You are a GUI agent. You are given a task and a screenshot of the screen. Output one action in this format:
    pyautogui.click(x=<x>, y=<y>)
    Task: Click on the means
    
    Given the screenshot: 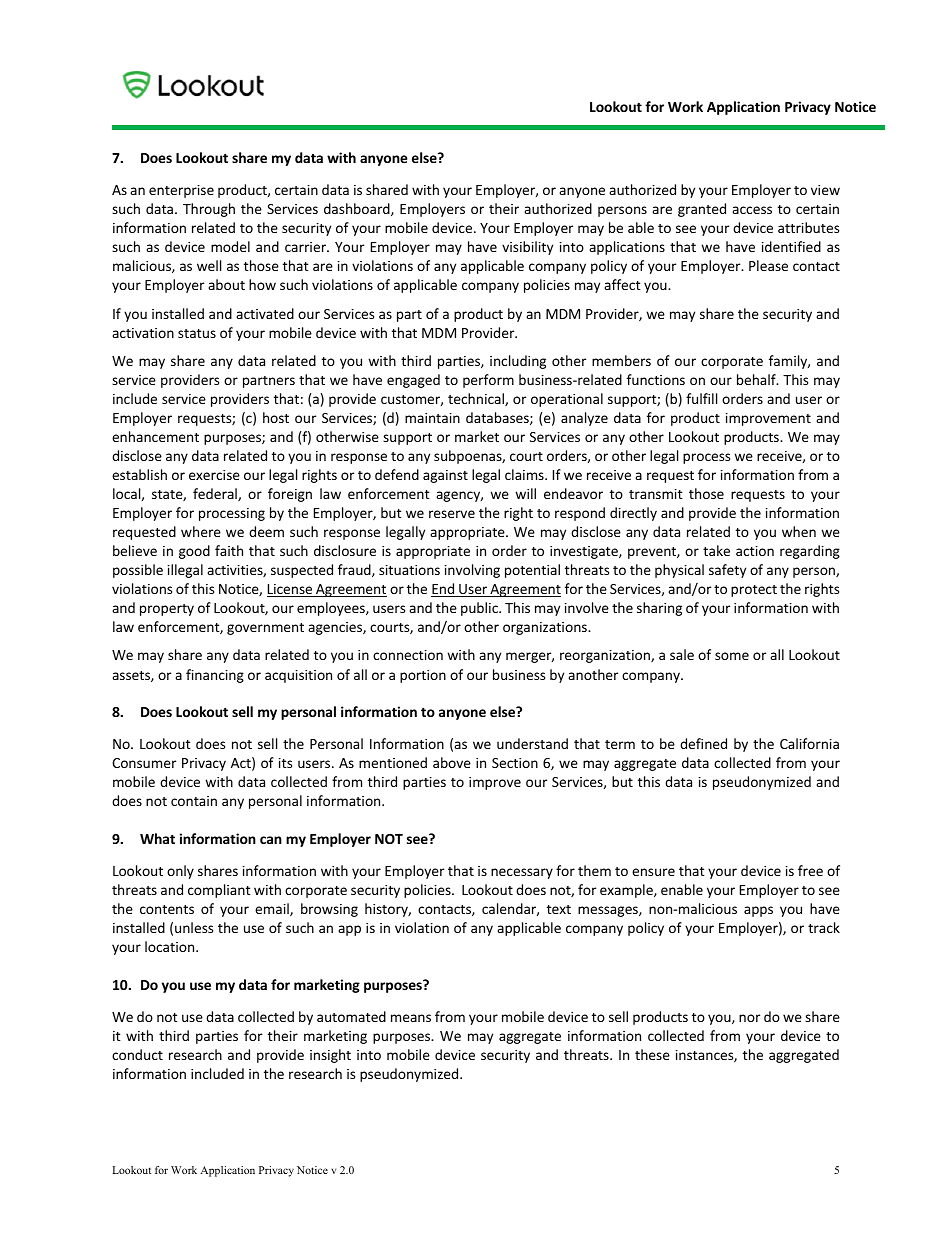 What is the action you would take?
    pyautogui.click(x=411, y=1018)
